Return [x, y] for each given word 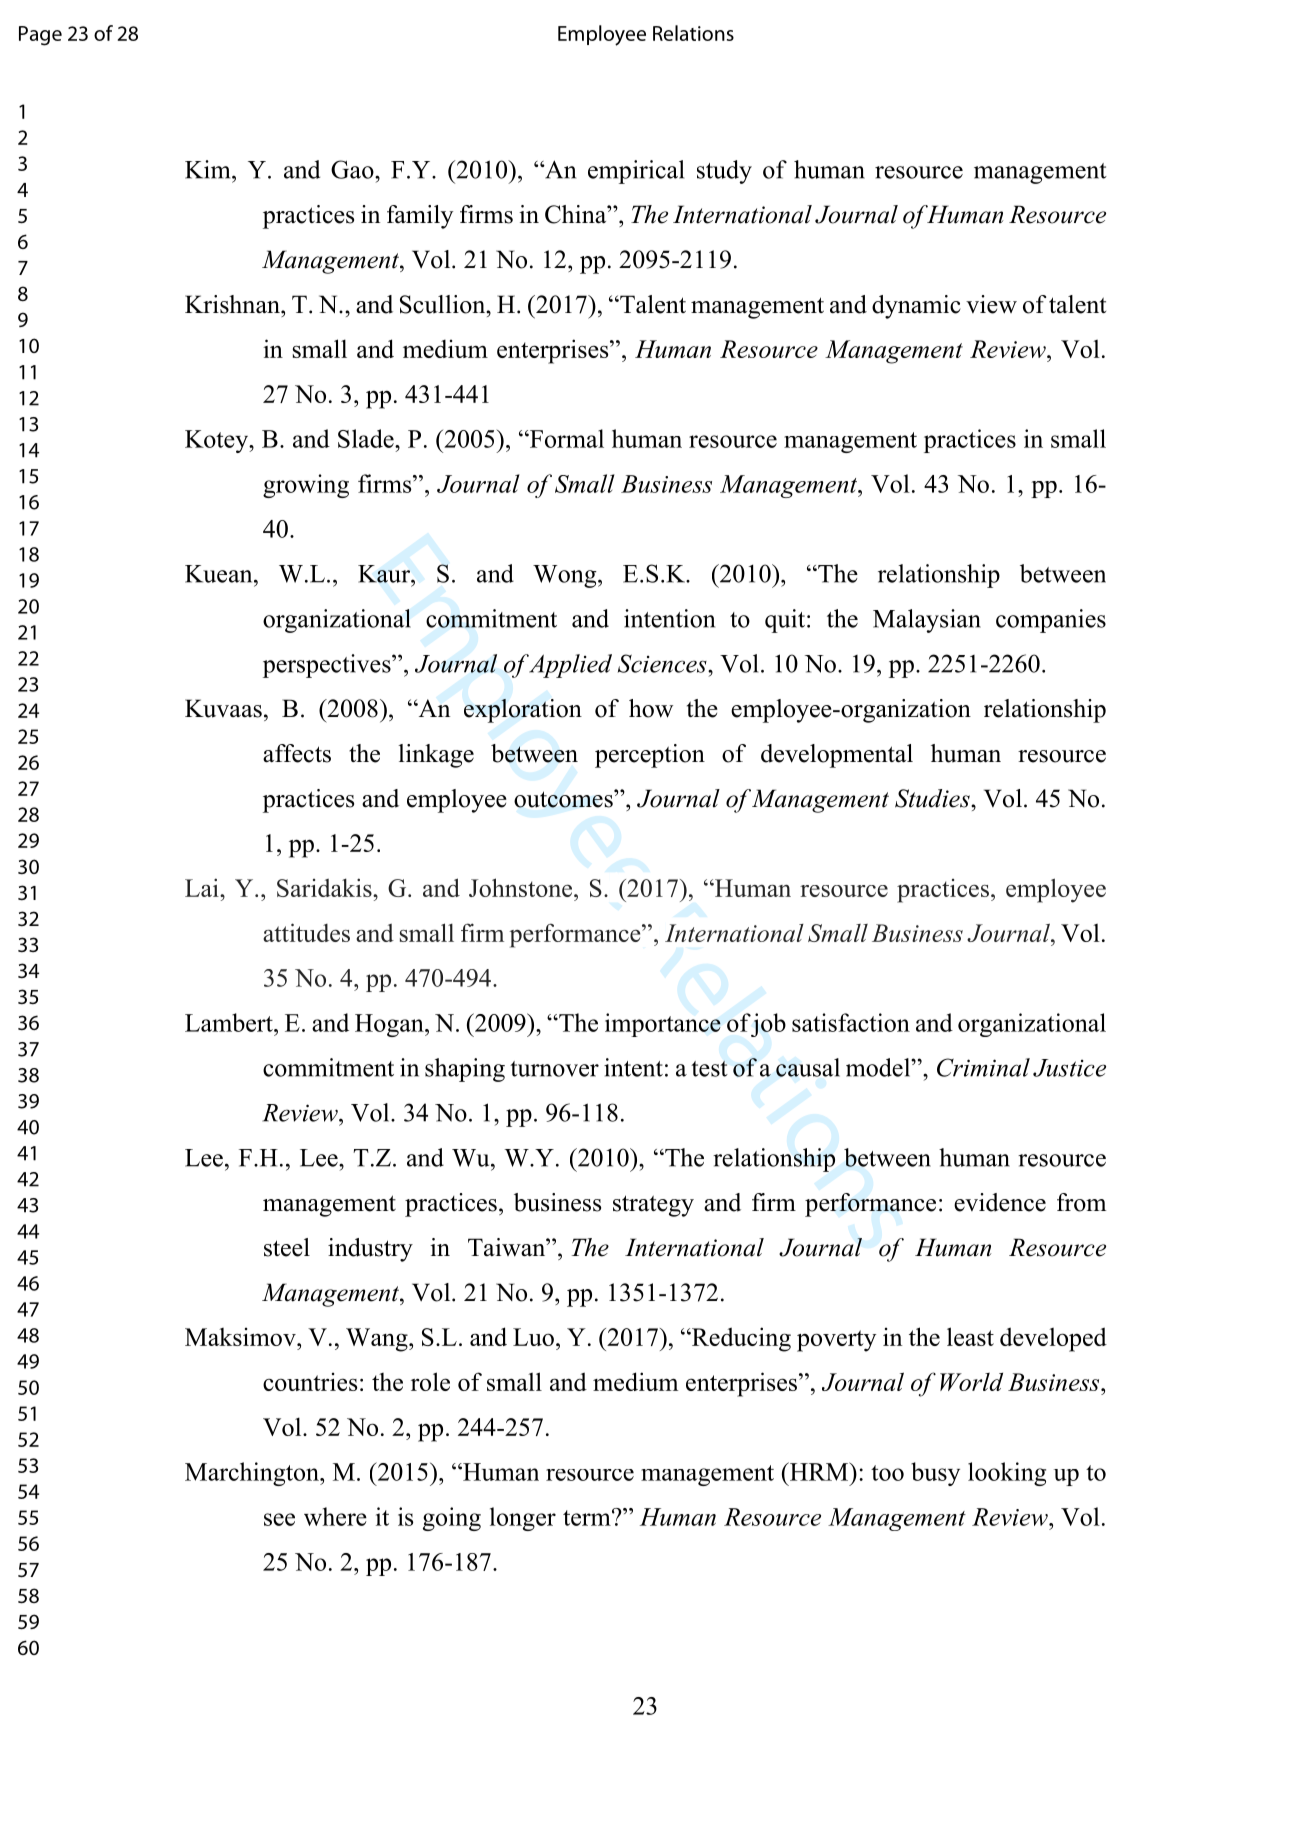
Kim [209, 169]
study [724, 172]
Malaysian [927, 621]
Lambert [230, 1022]
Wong [566, 576]
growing [306, 486]
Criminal [983, 1067]
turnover [554, 1069]
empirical [636, 172]
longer [523, 1519]
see [279, 1519]
